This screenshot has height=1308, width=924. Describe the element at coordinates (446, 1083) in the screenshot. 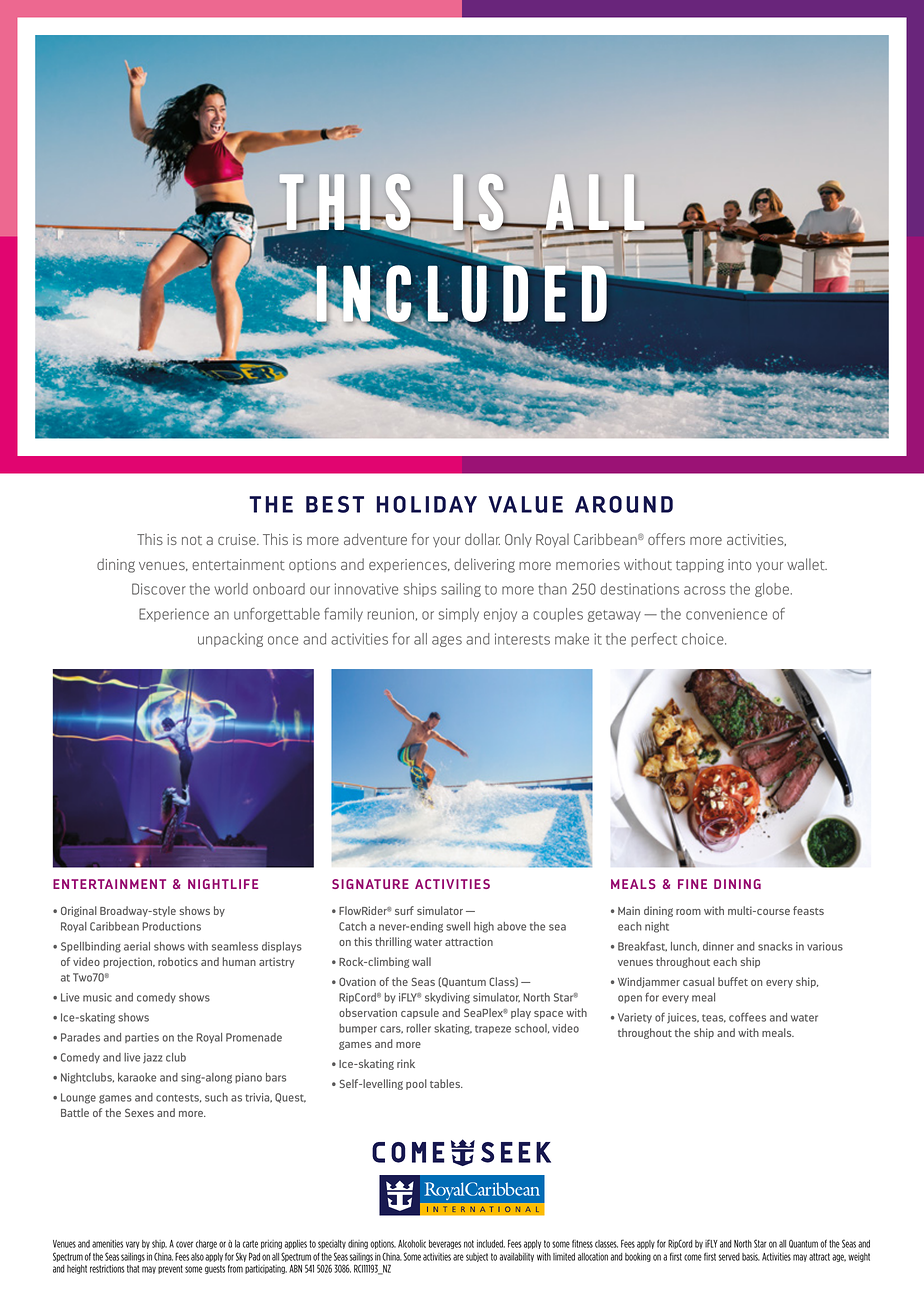

I see `tables` at that location.
